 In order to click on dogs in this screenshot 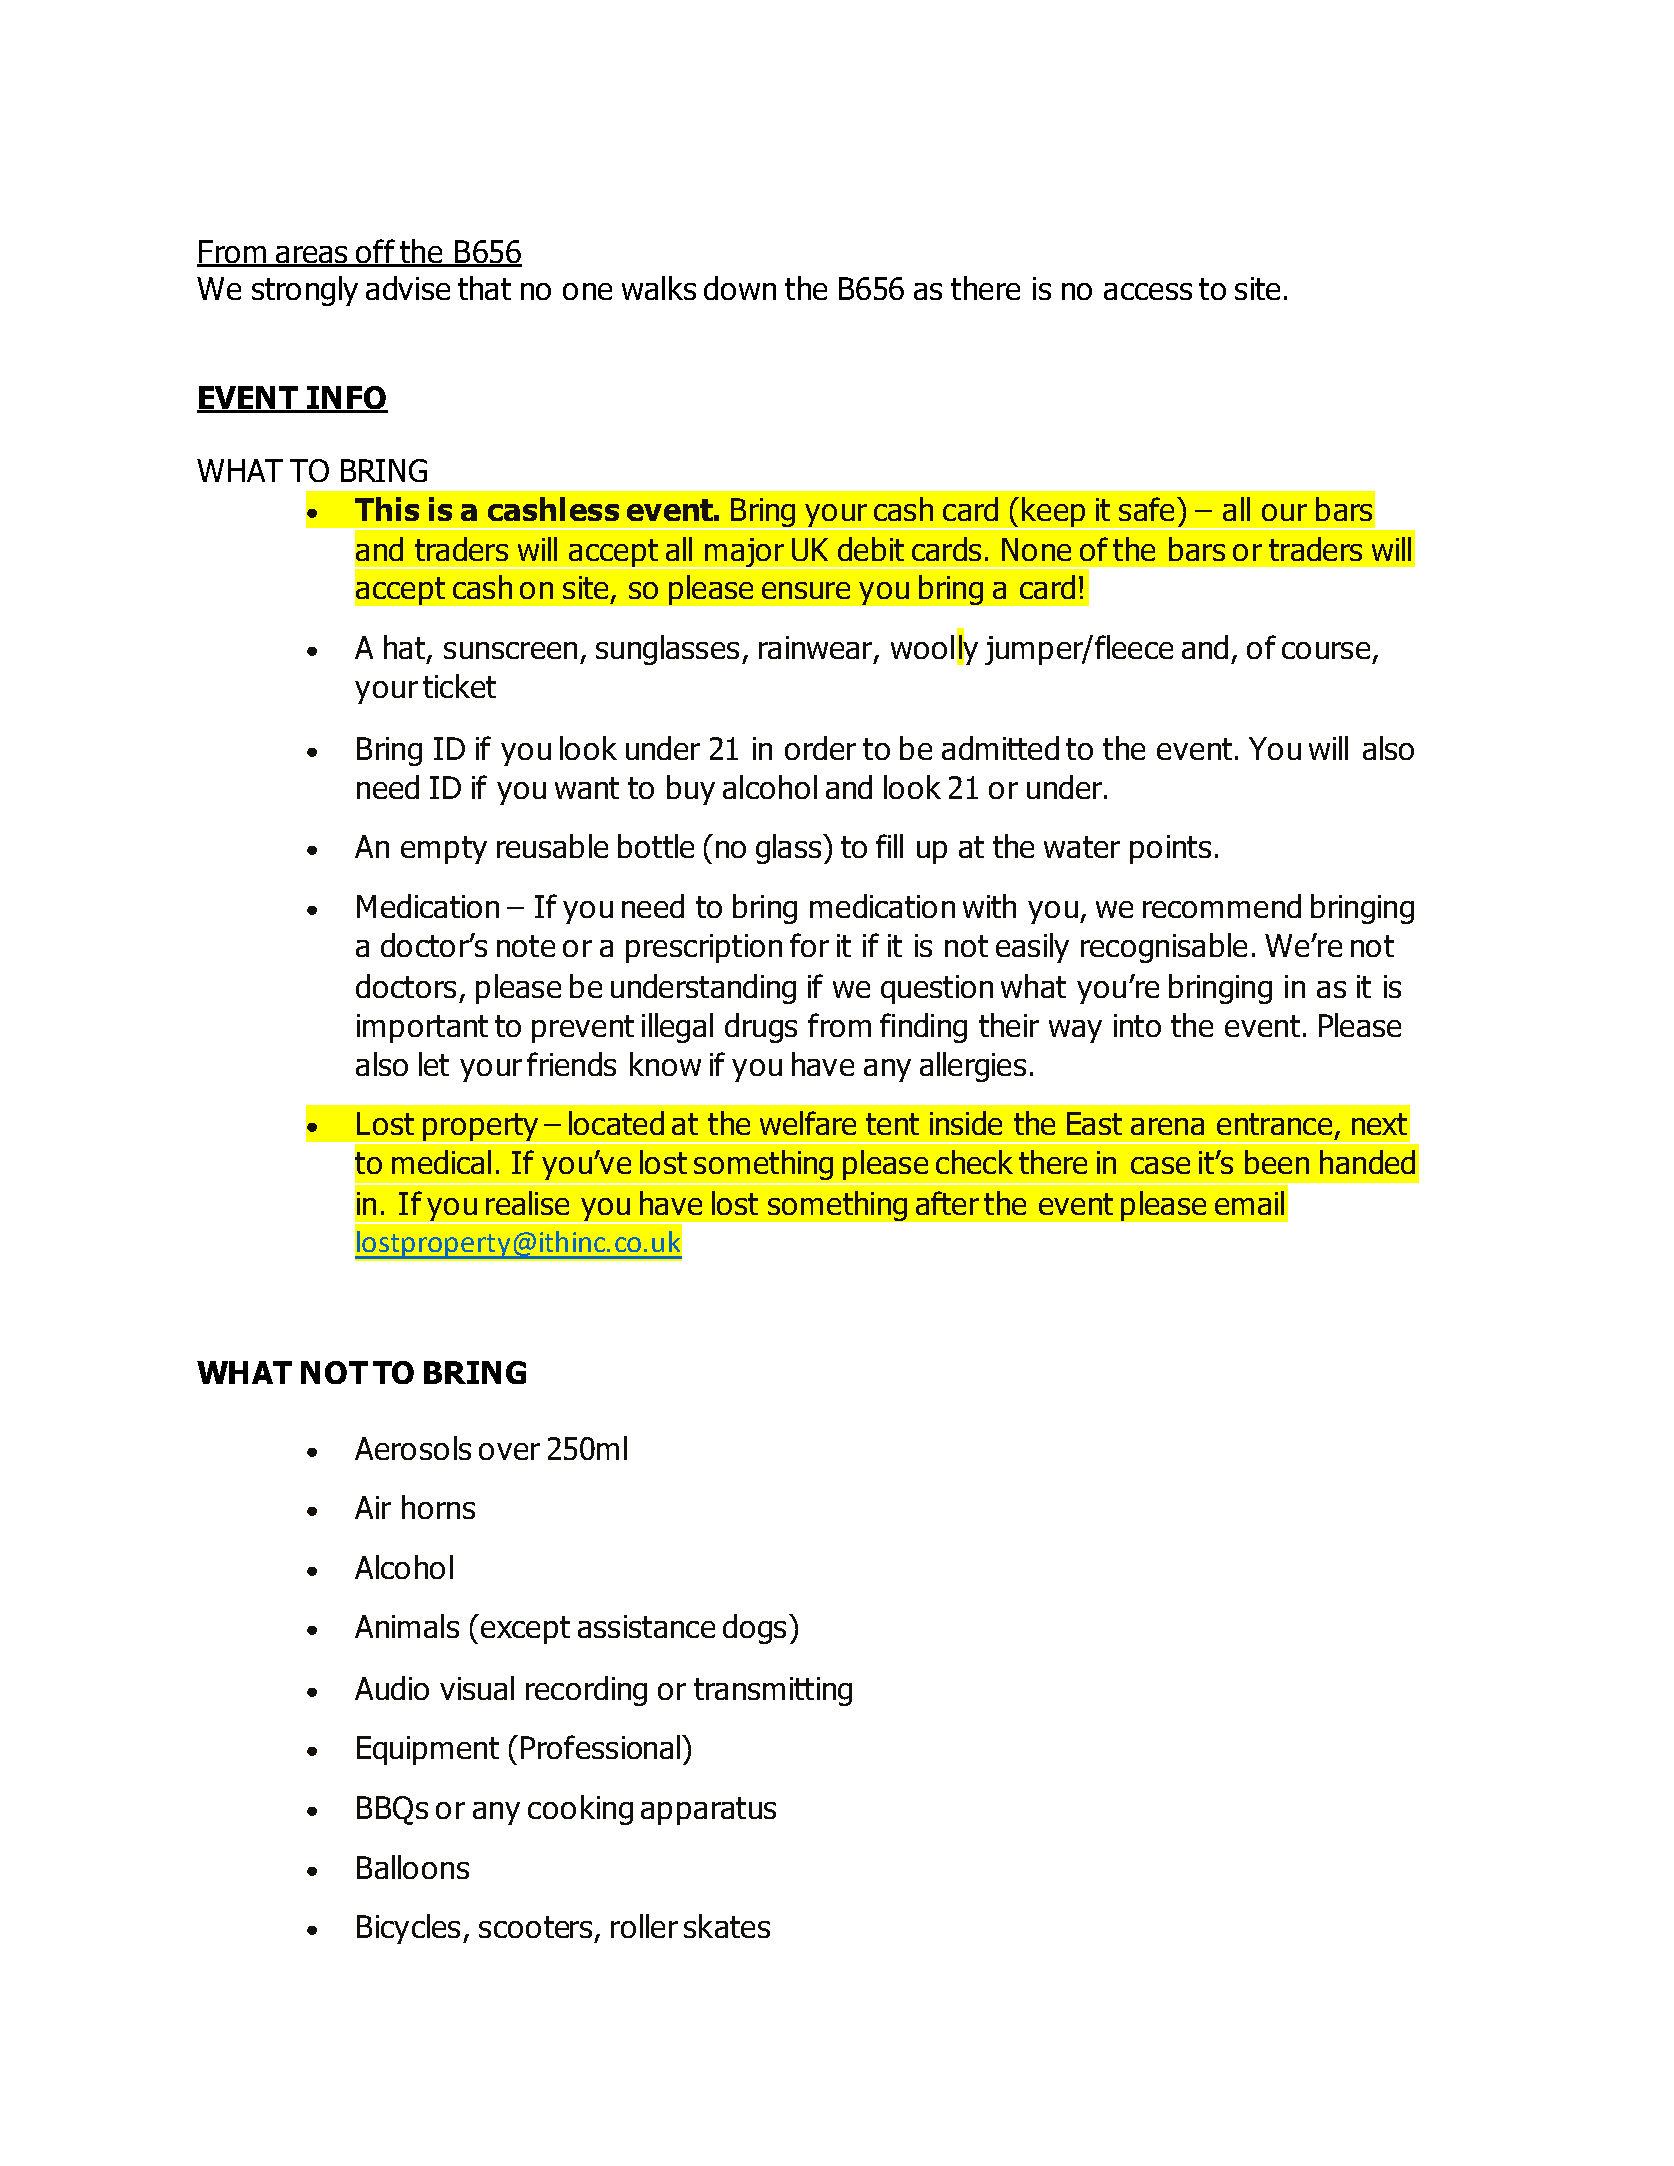, I will do `click(754, 1629)`.
